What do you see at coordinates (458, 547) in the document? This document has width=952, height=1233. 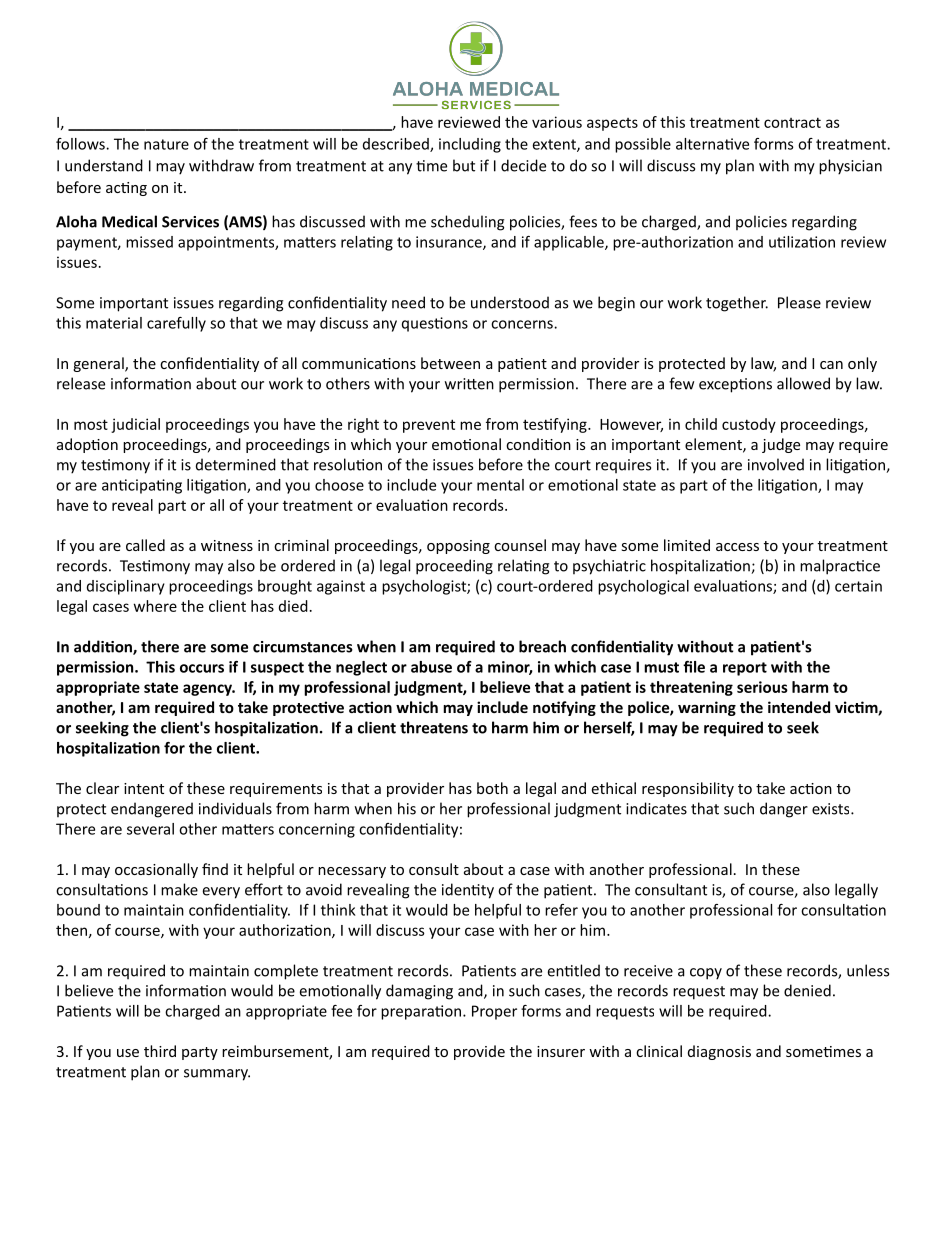 I see `opposing` at bounding box center [458, 547].
